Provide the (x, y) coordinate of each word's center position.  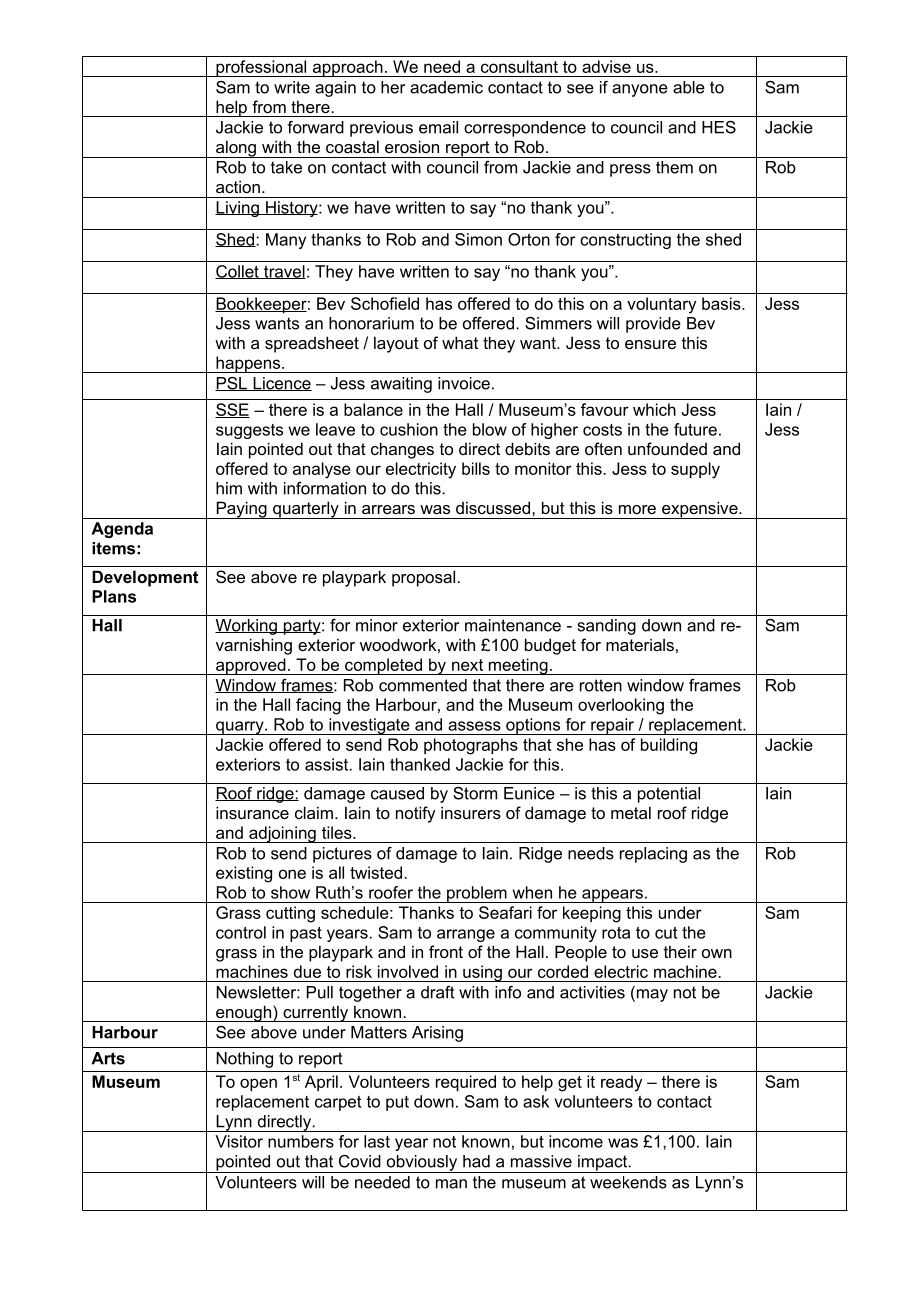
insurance (252, 812)
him (229, 488)
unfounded (667, 448)
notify (416, 814)
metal (631, 812)
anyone (640, 90)
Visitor (239, 1141)
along (236, 149)
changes (402, 450)
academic (446, 87)
